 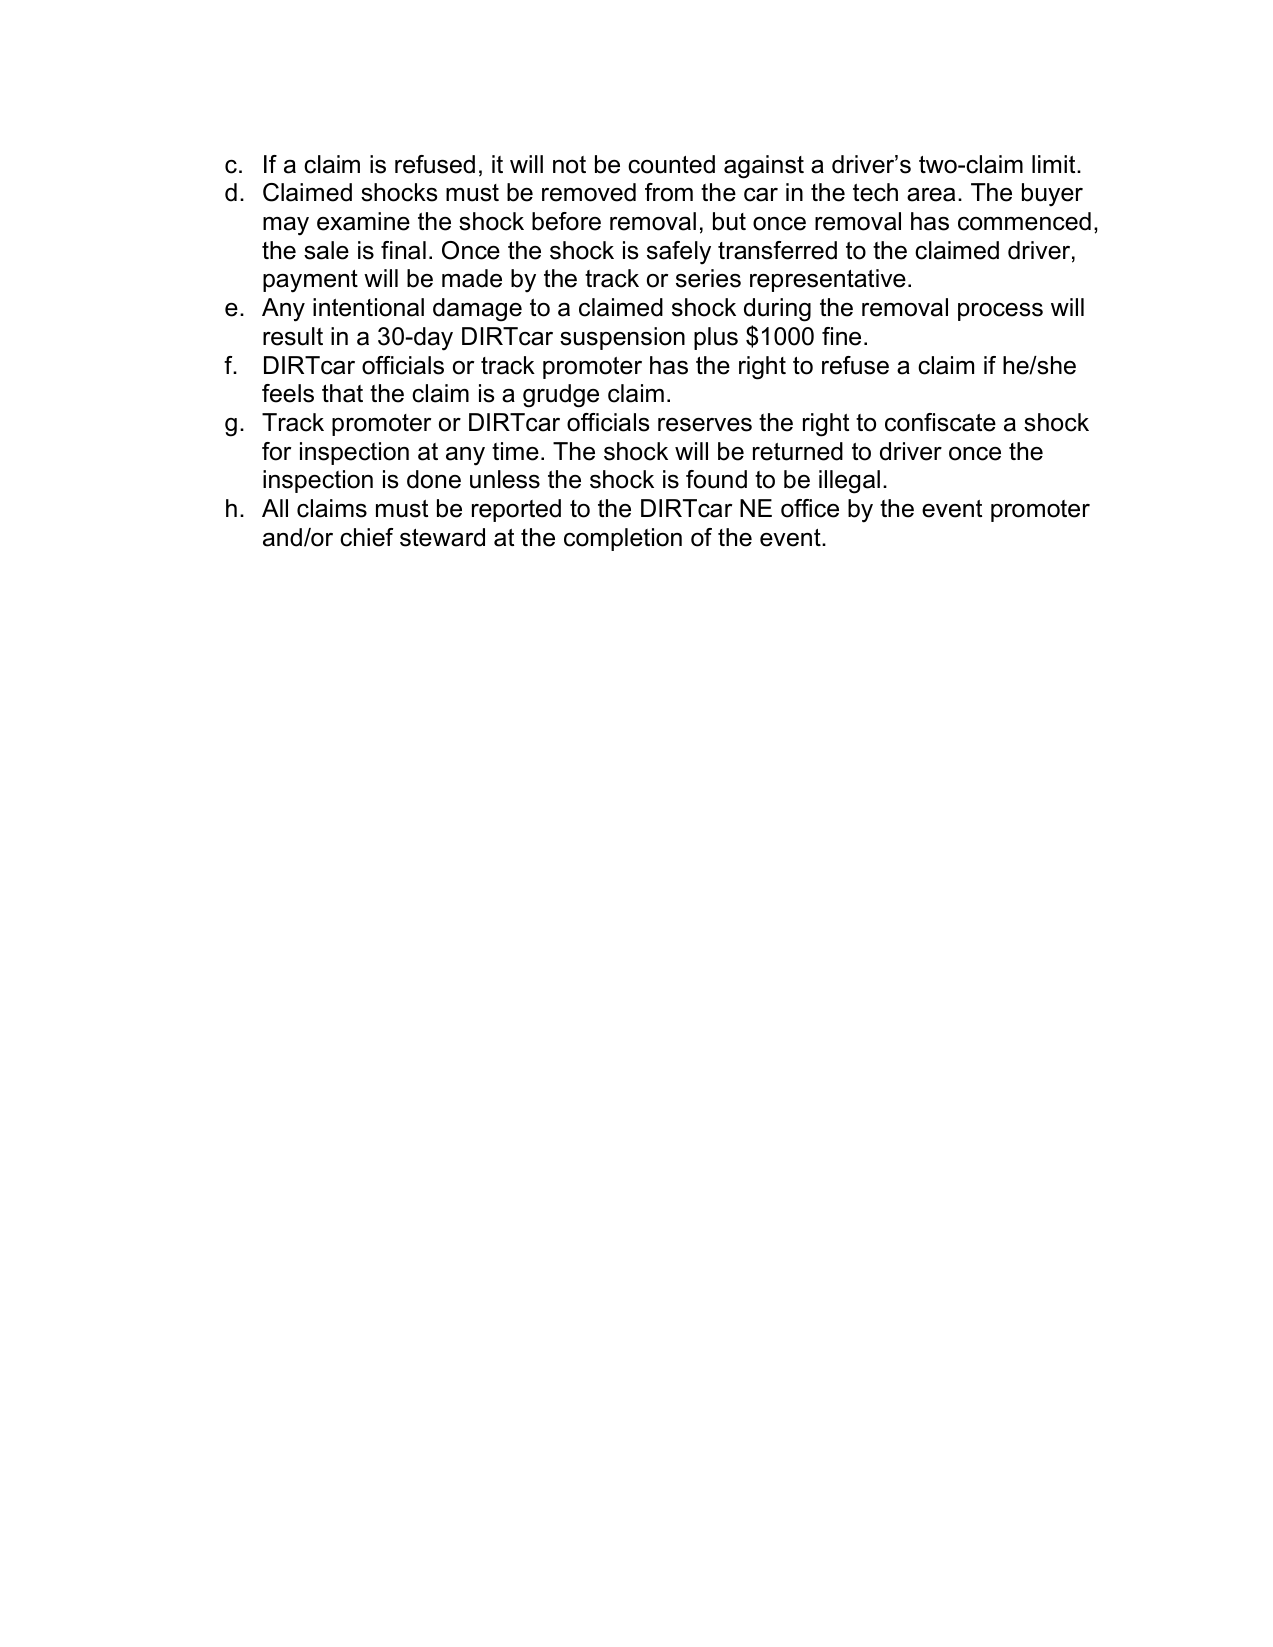 What do you see at coordinates (671, 164) in the screenshot?
I see `counted` at bounding box center [671, 164].
